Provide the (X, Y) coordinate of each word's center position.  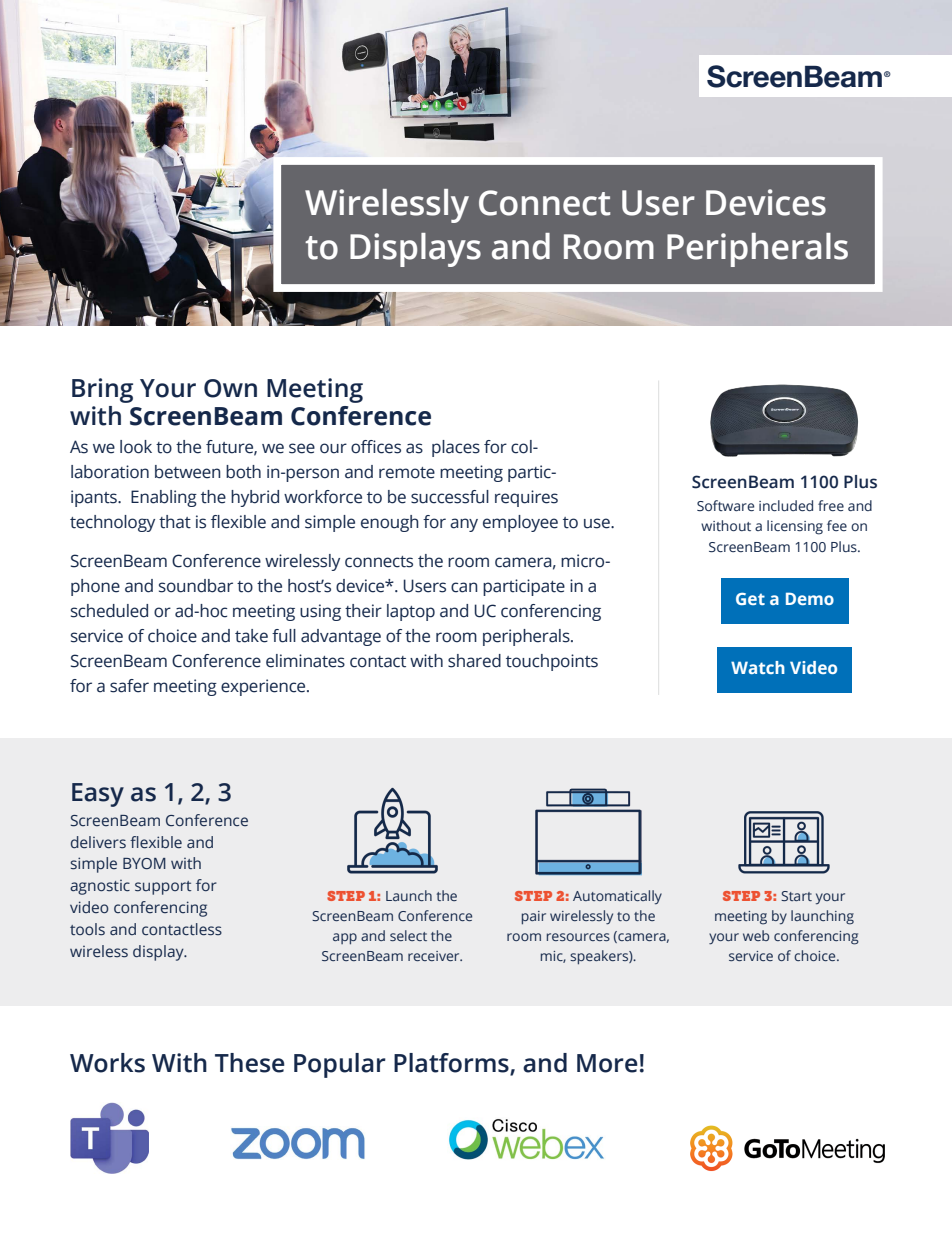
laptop (411, 612)
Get (750, 599)
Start (796, 896)
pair (534, 918)
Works (107, 1063)
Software (725, 506)
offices (376, 447)
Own (230, 388)
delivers (98, 842)
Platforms (452, 1064)
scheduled (109, 611)
